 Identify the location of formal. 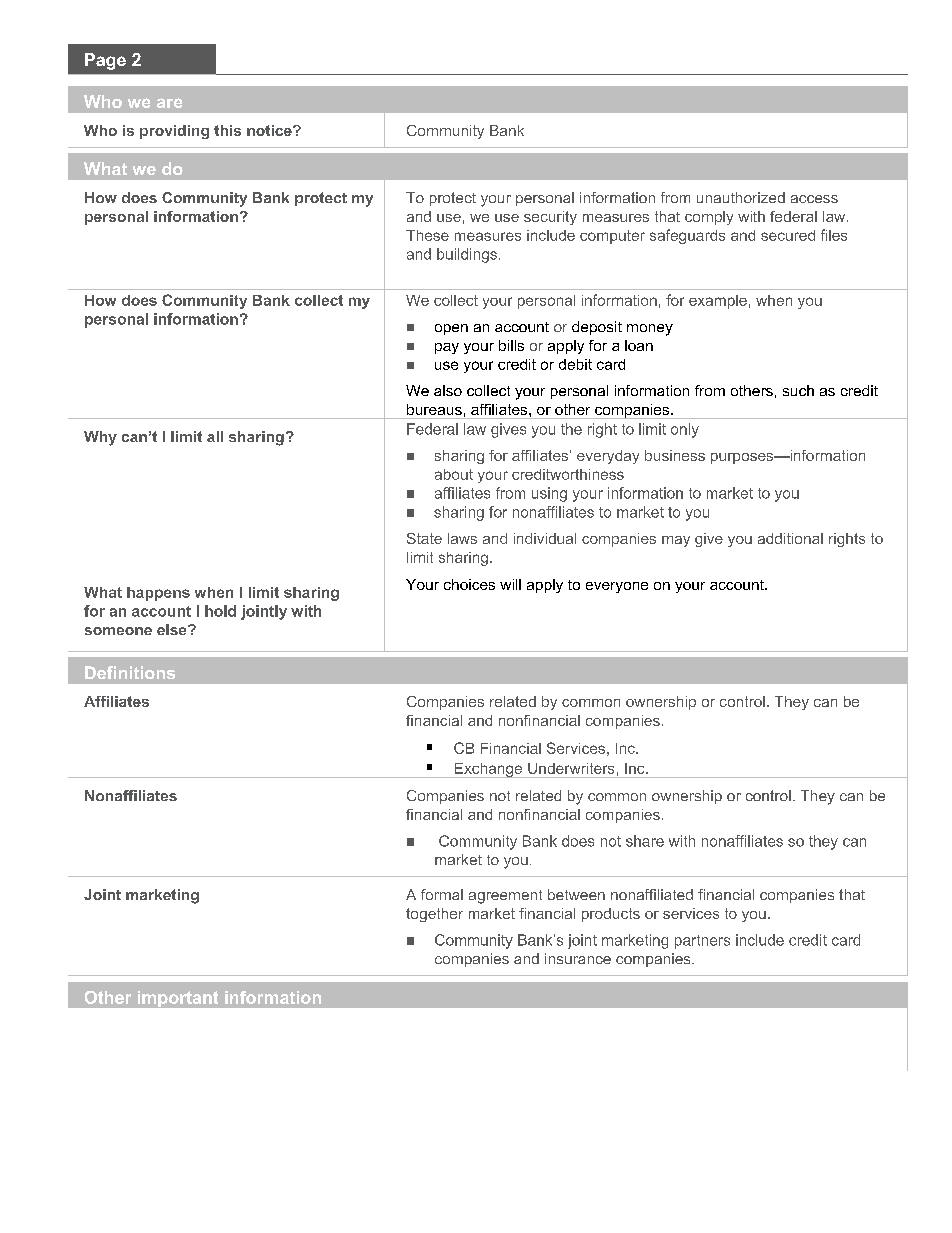
(442, 894).
